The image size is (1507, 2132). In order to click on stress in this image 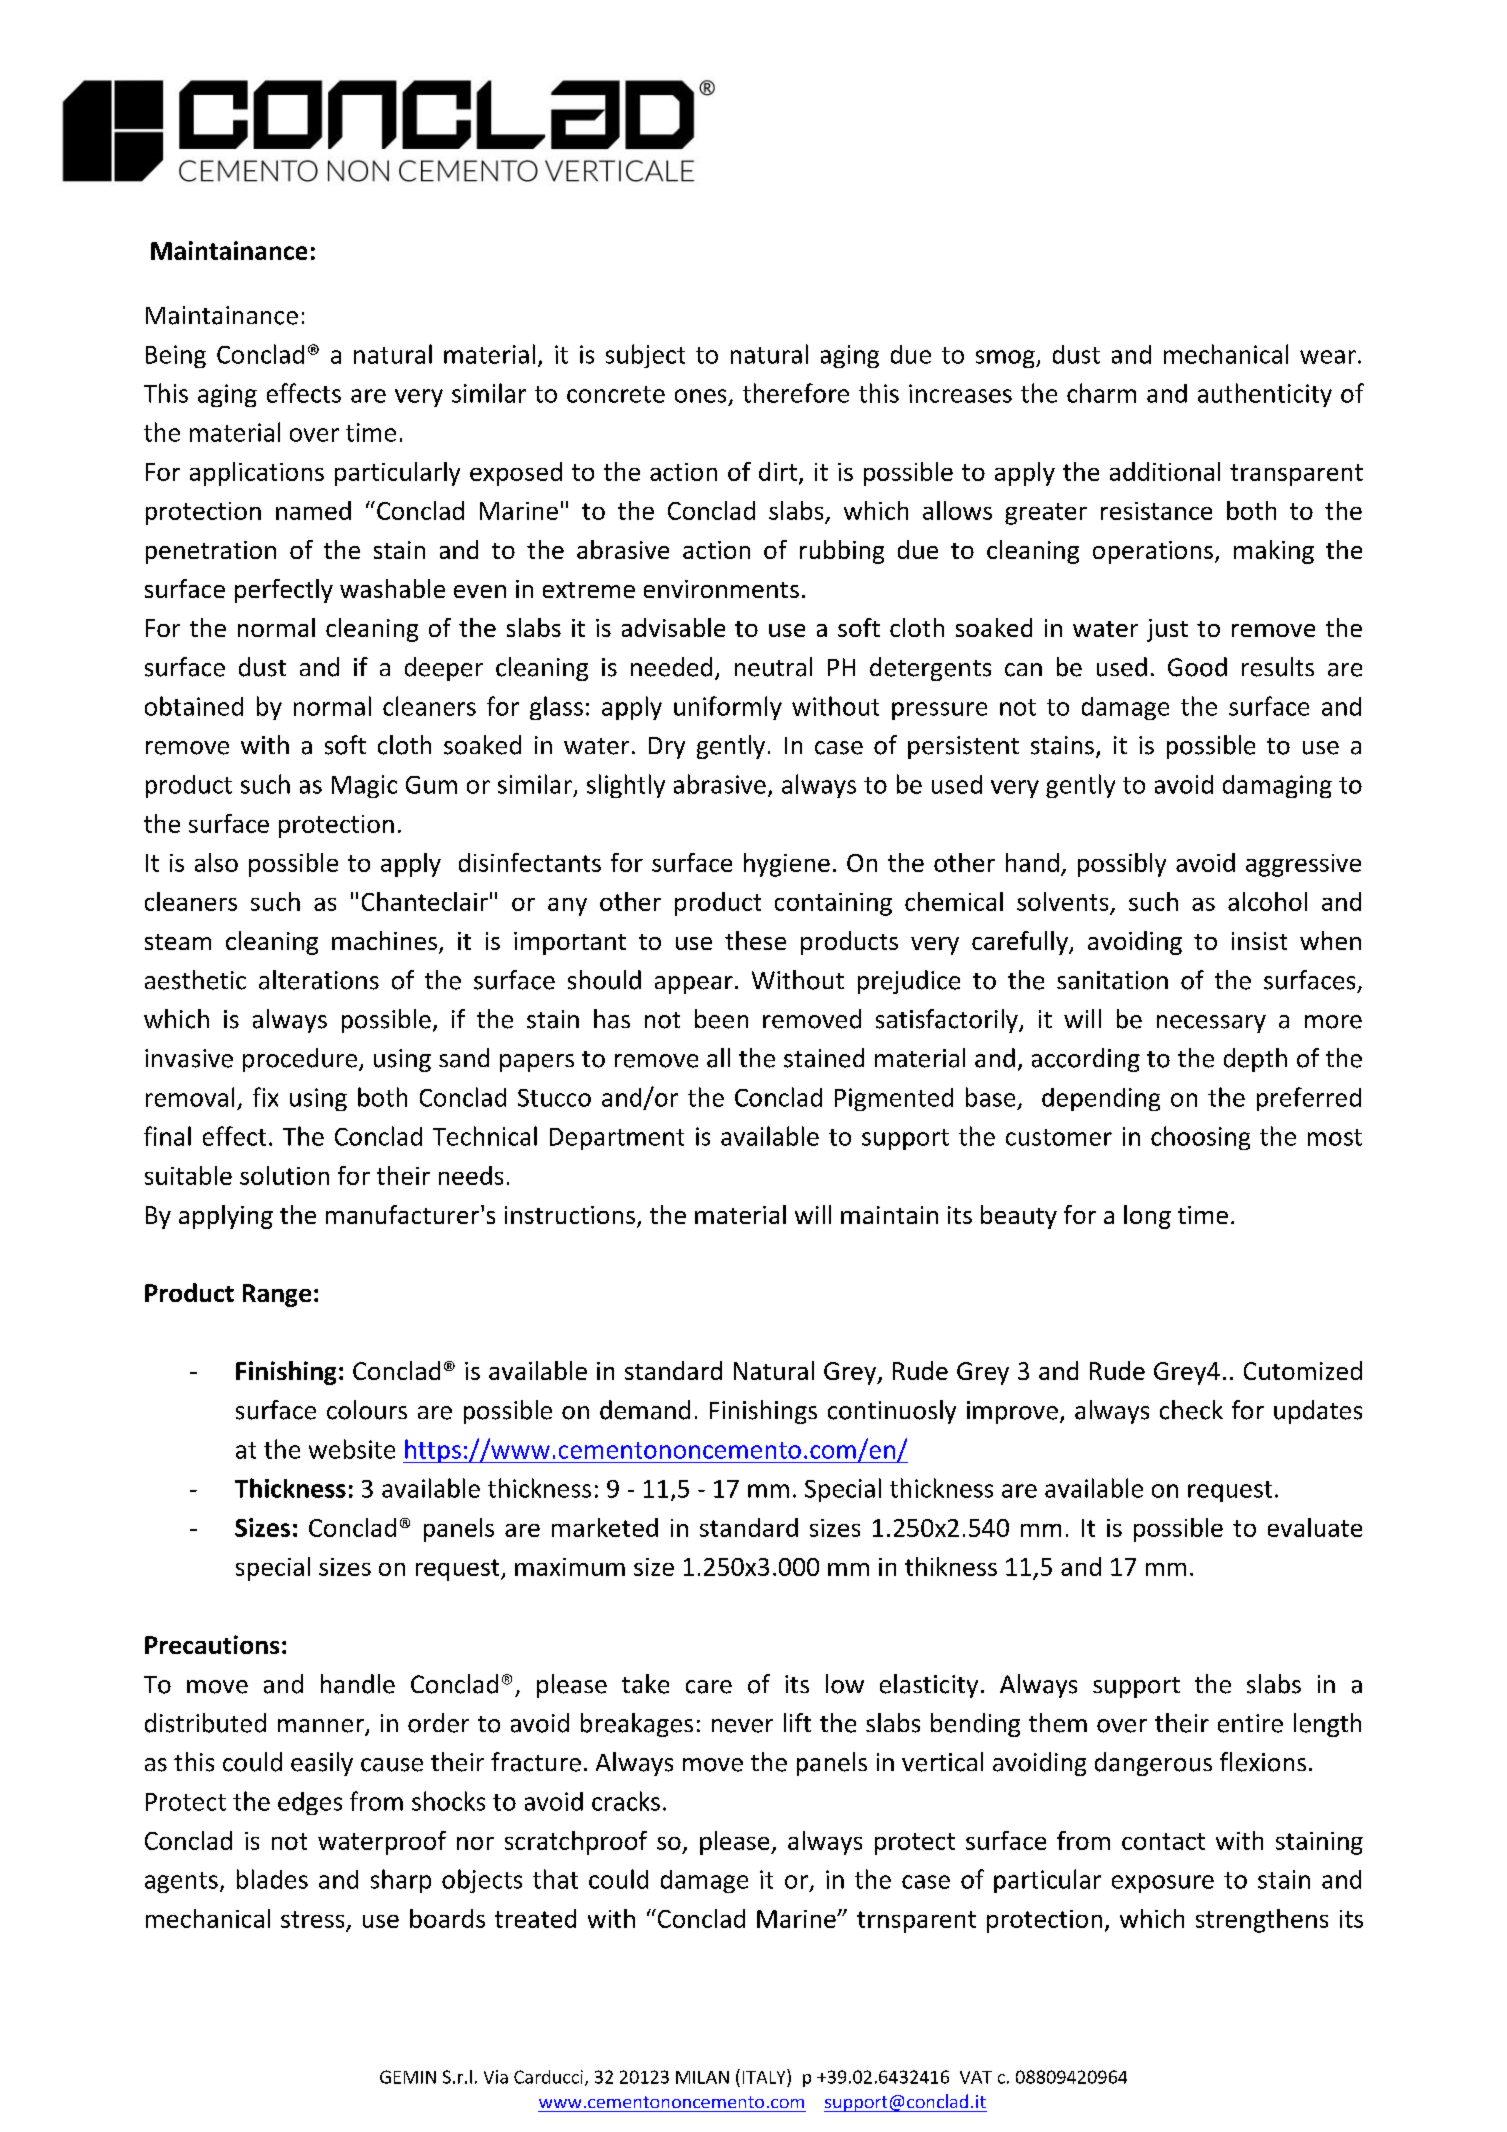, I will do `click(312, 1919)`.
